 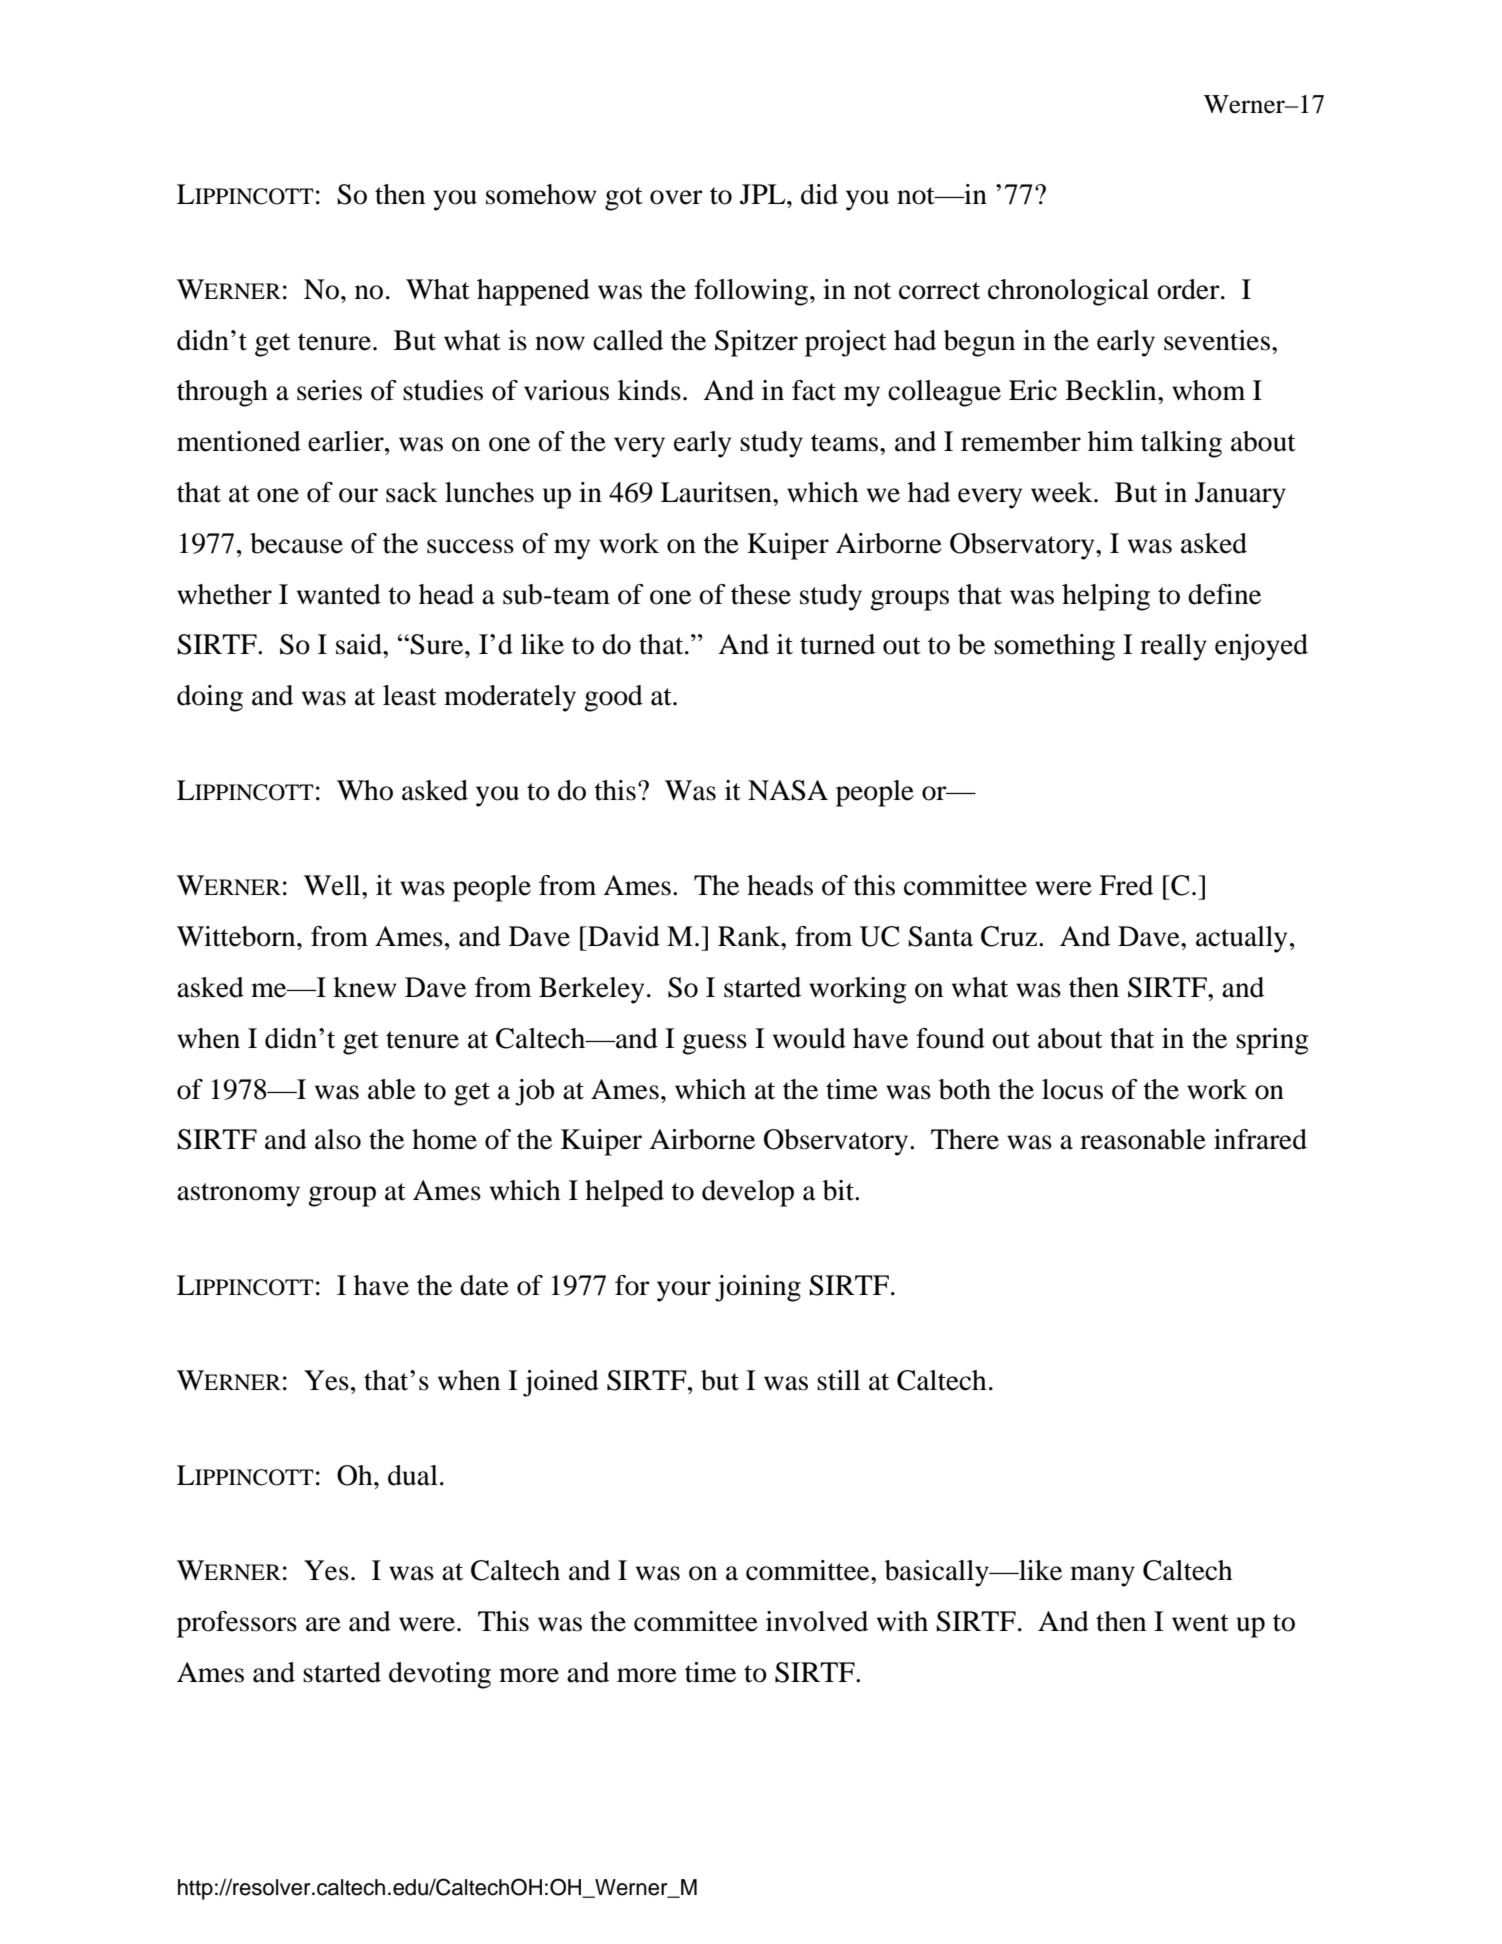 I want to click on order, so click(x=1189, y=289).
